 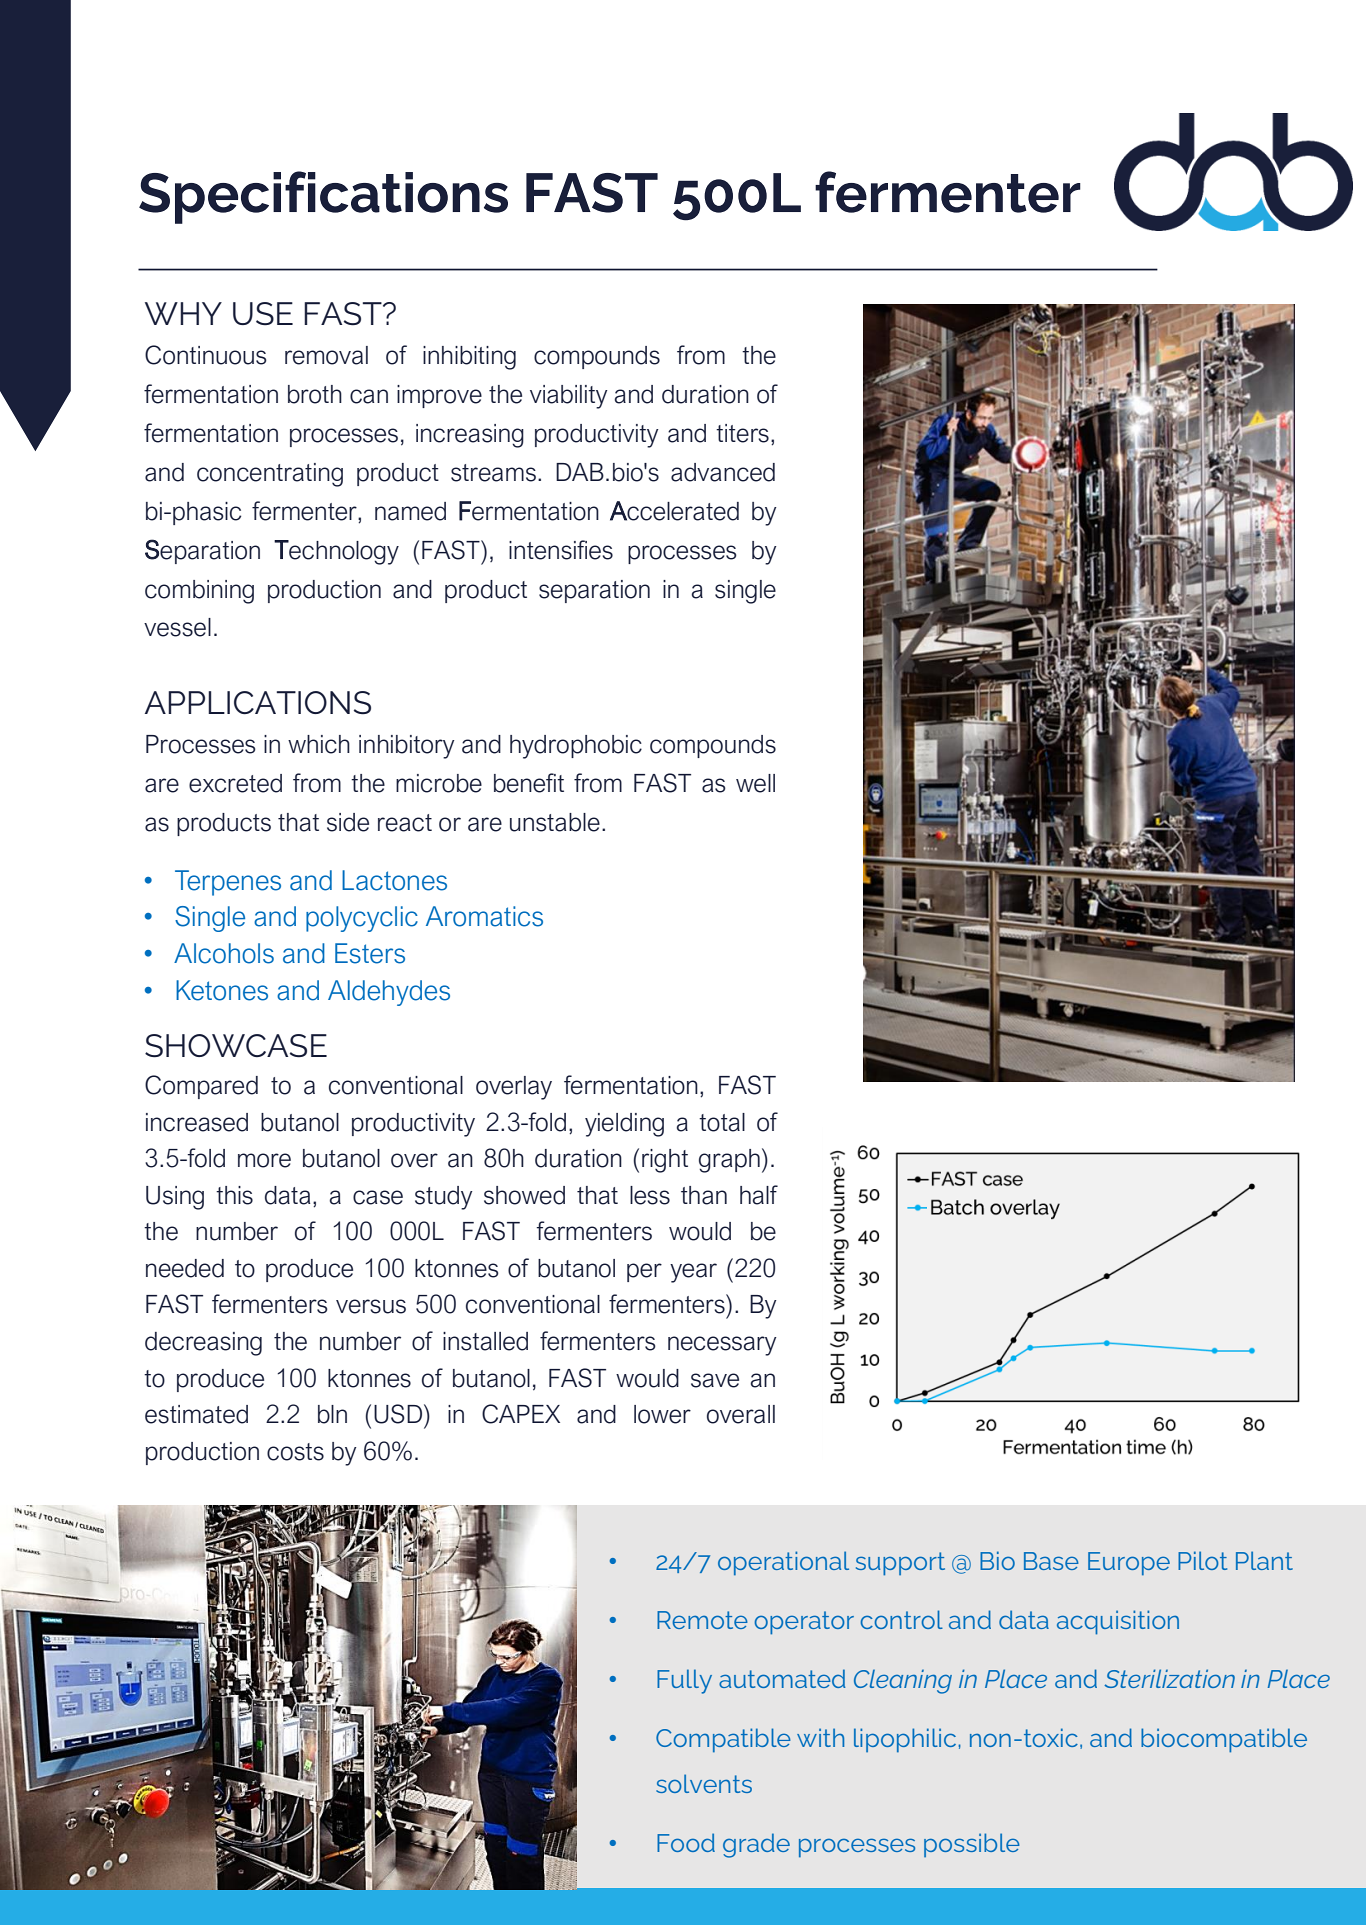 I want to click on Europe, so click(x=1129, y=1564).
